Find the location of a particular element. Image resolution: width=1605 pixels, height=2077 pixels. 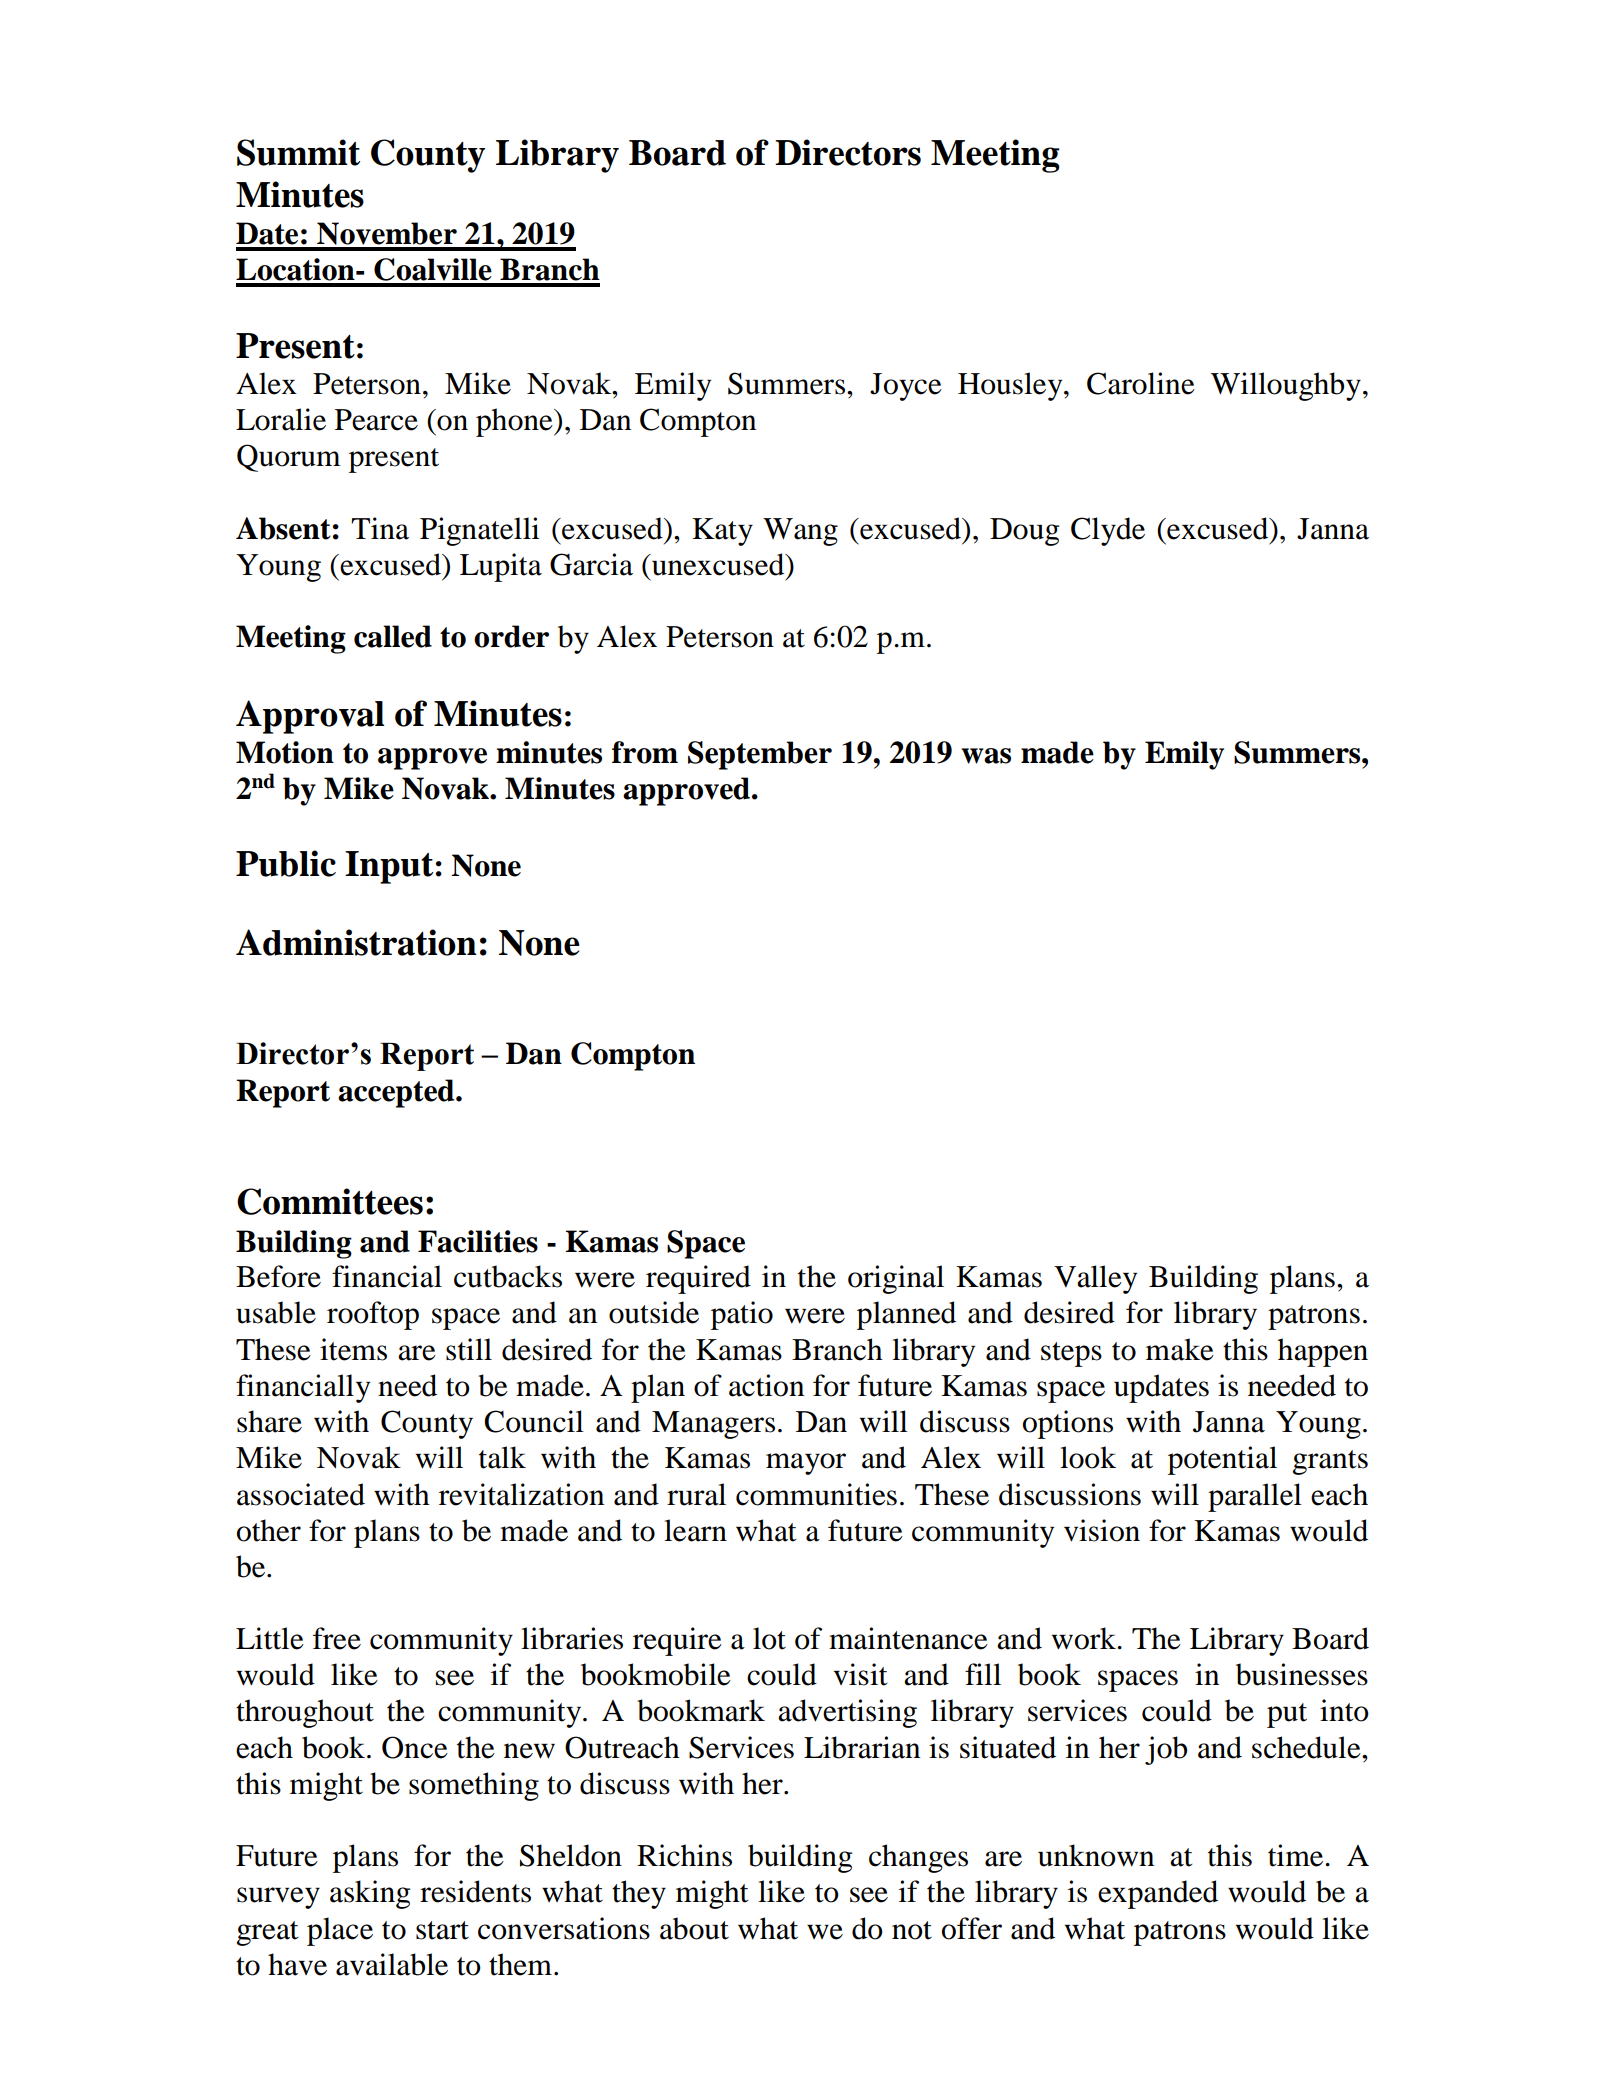

Summit is located at coordinates (298, 152).
